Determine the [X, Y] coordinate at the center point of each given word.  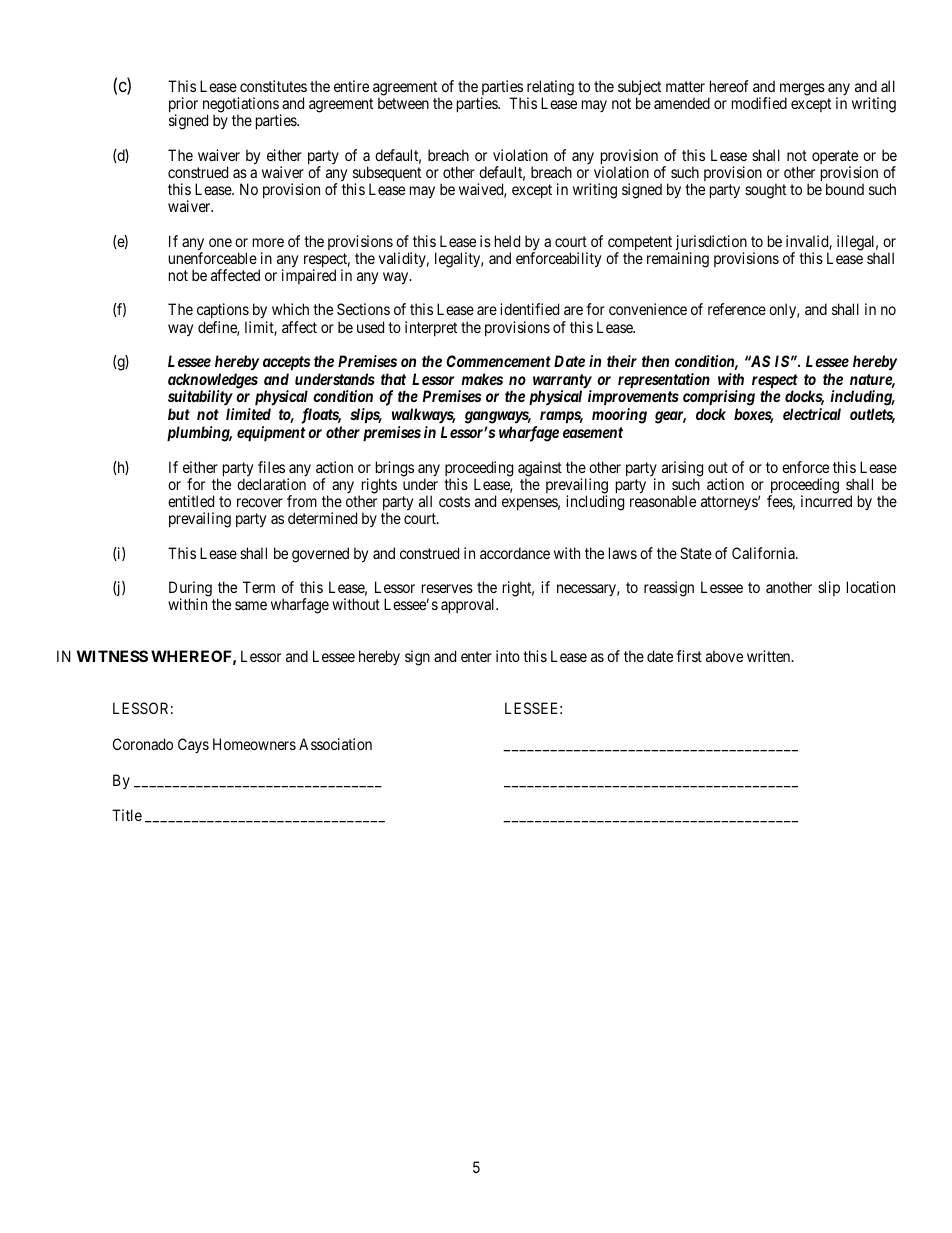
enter [476, 656]
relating [550, 89]
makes [482, 379]
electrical [812, 414]
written [770, 656]
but [179, 414]
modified [759, 103]
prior [183, 106]
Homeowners [254, 744]
